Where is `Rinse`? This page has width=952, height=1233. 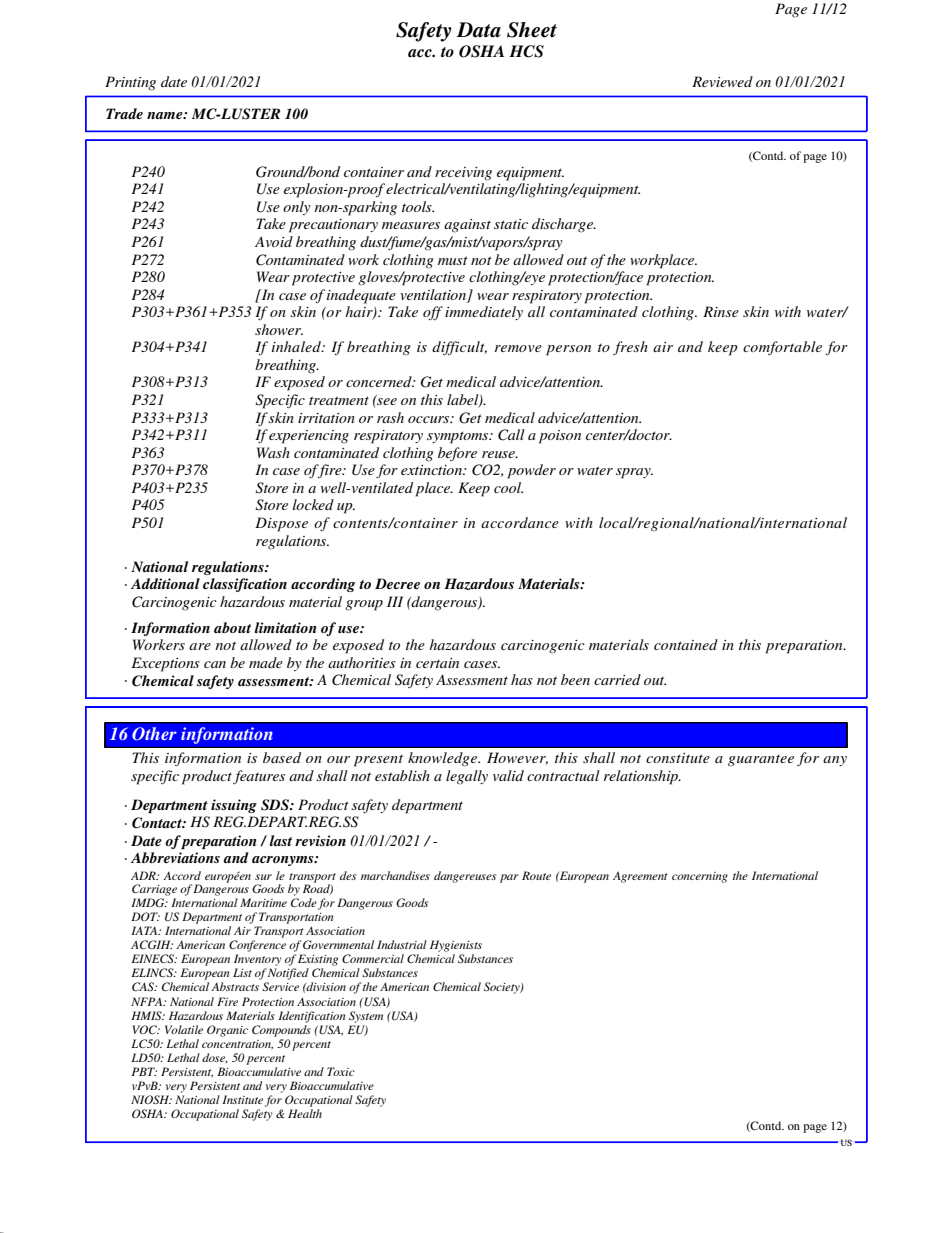
Rinse is located at coordinates (721, 311).
